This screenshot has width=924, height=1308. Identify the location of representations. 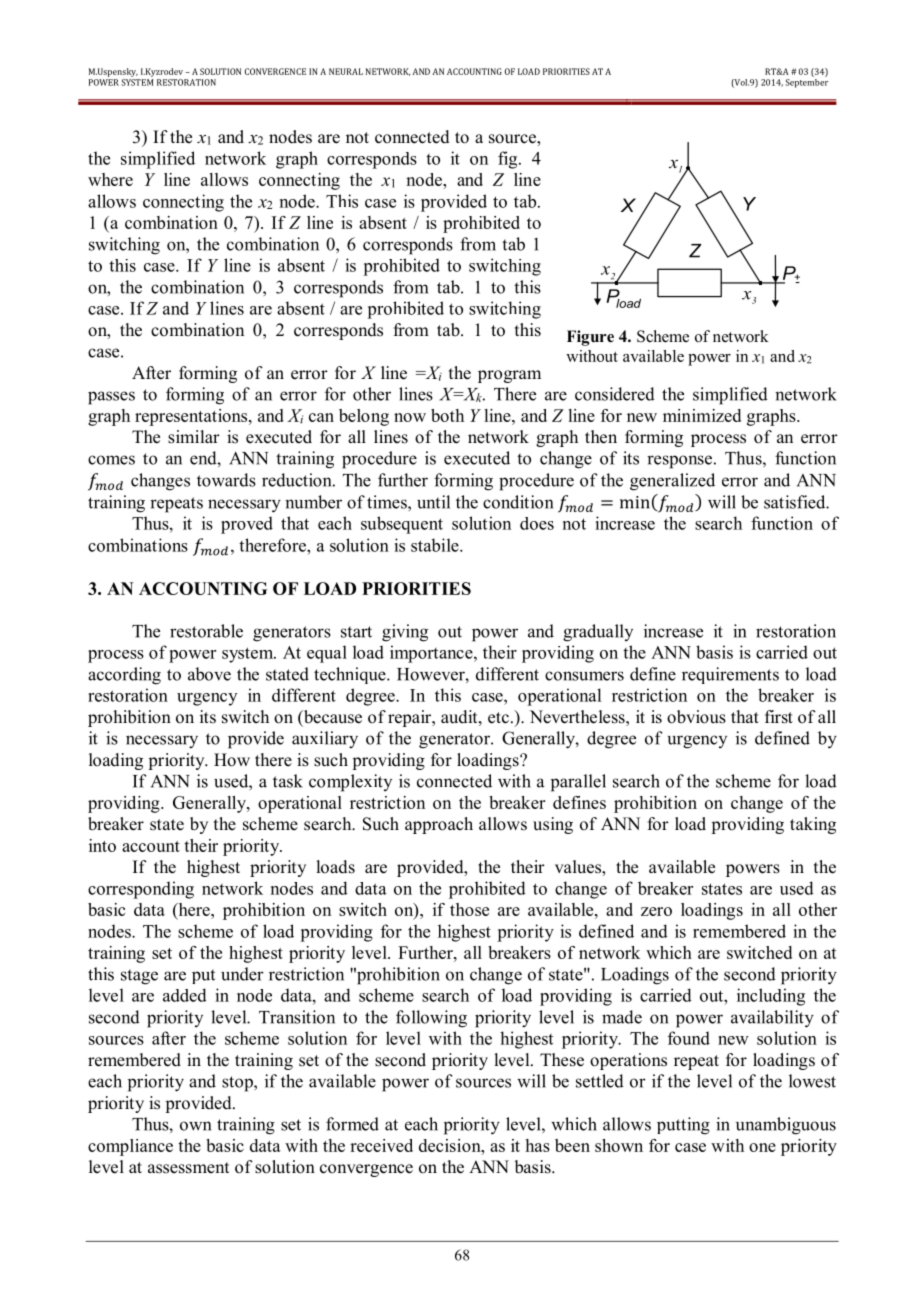
(192, 417).
